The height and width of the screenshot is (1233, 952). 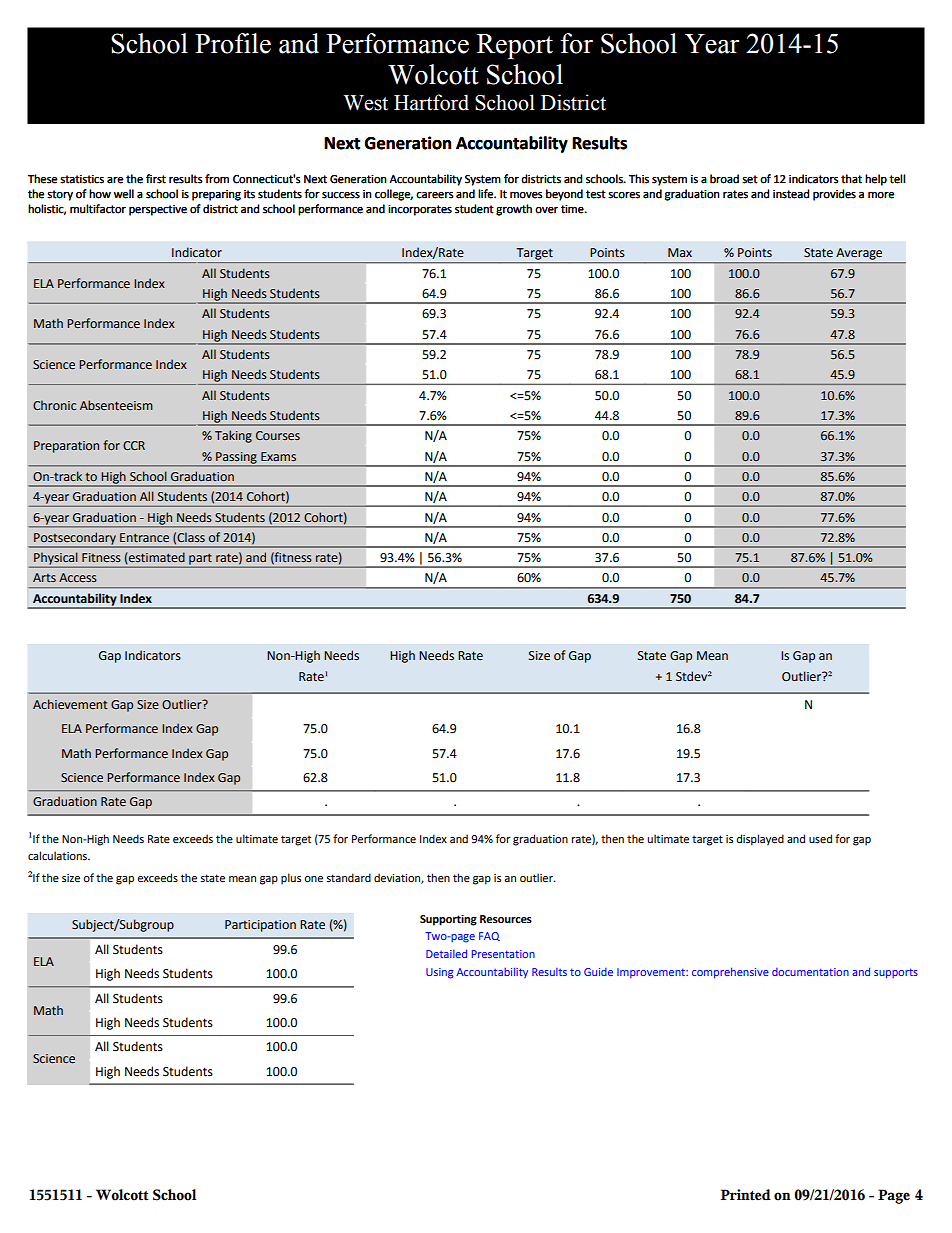 What do you see at coordinates (859, 254) in the screenshot?
I see `Average` at bounding box center [859, 254].
